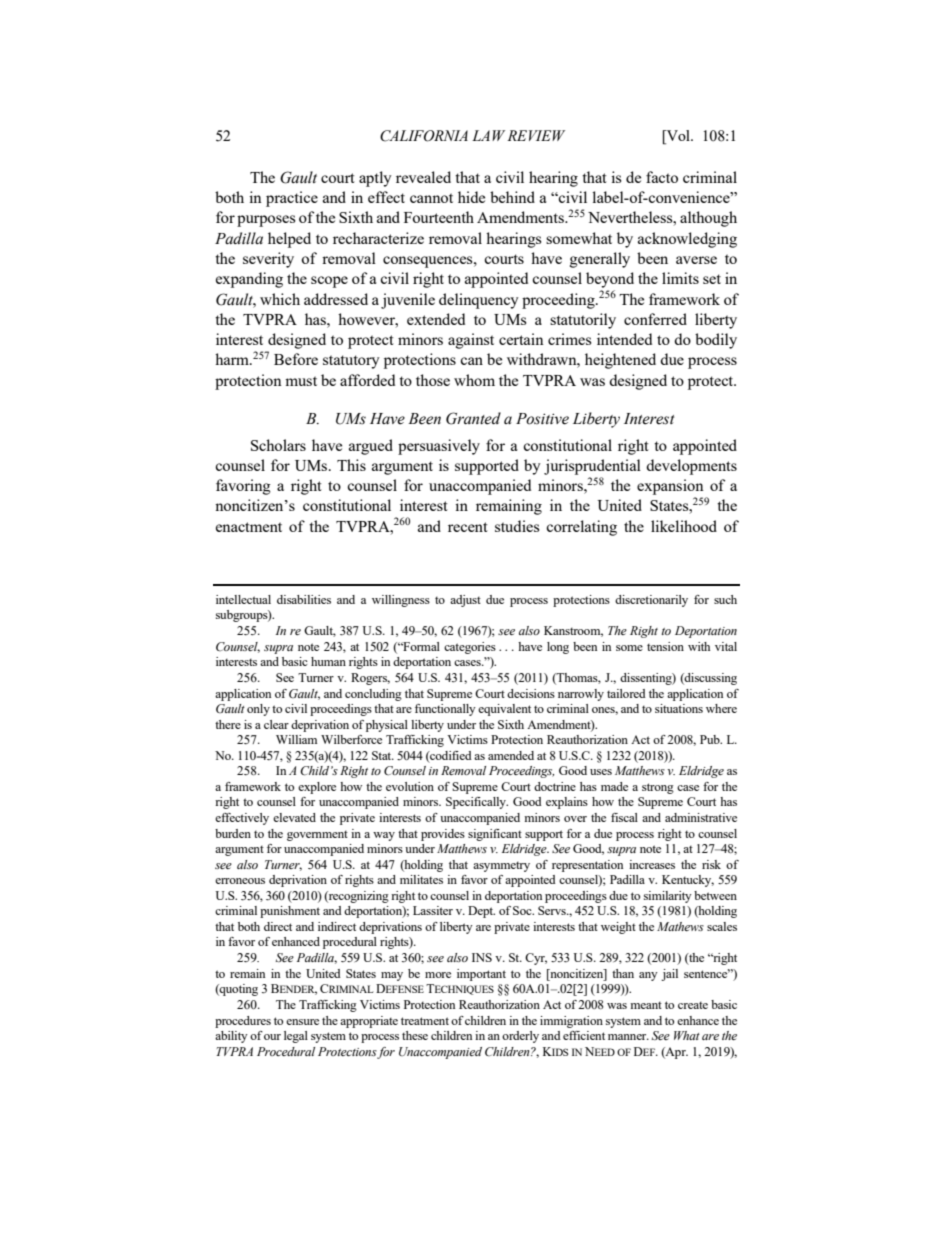 This screenshot has width=952, height=1233. I want to click on practice, so click(292, 199).
